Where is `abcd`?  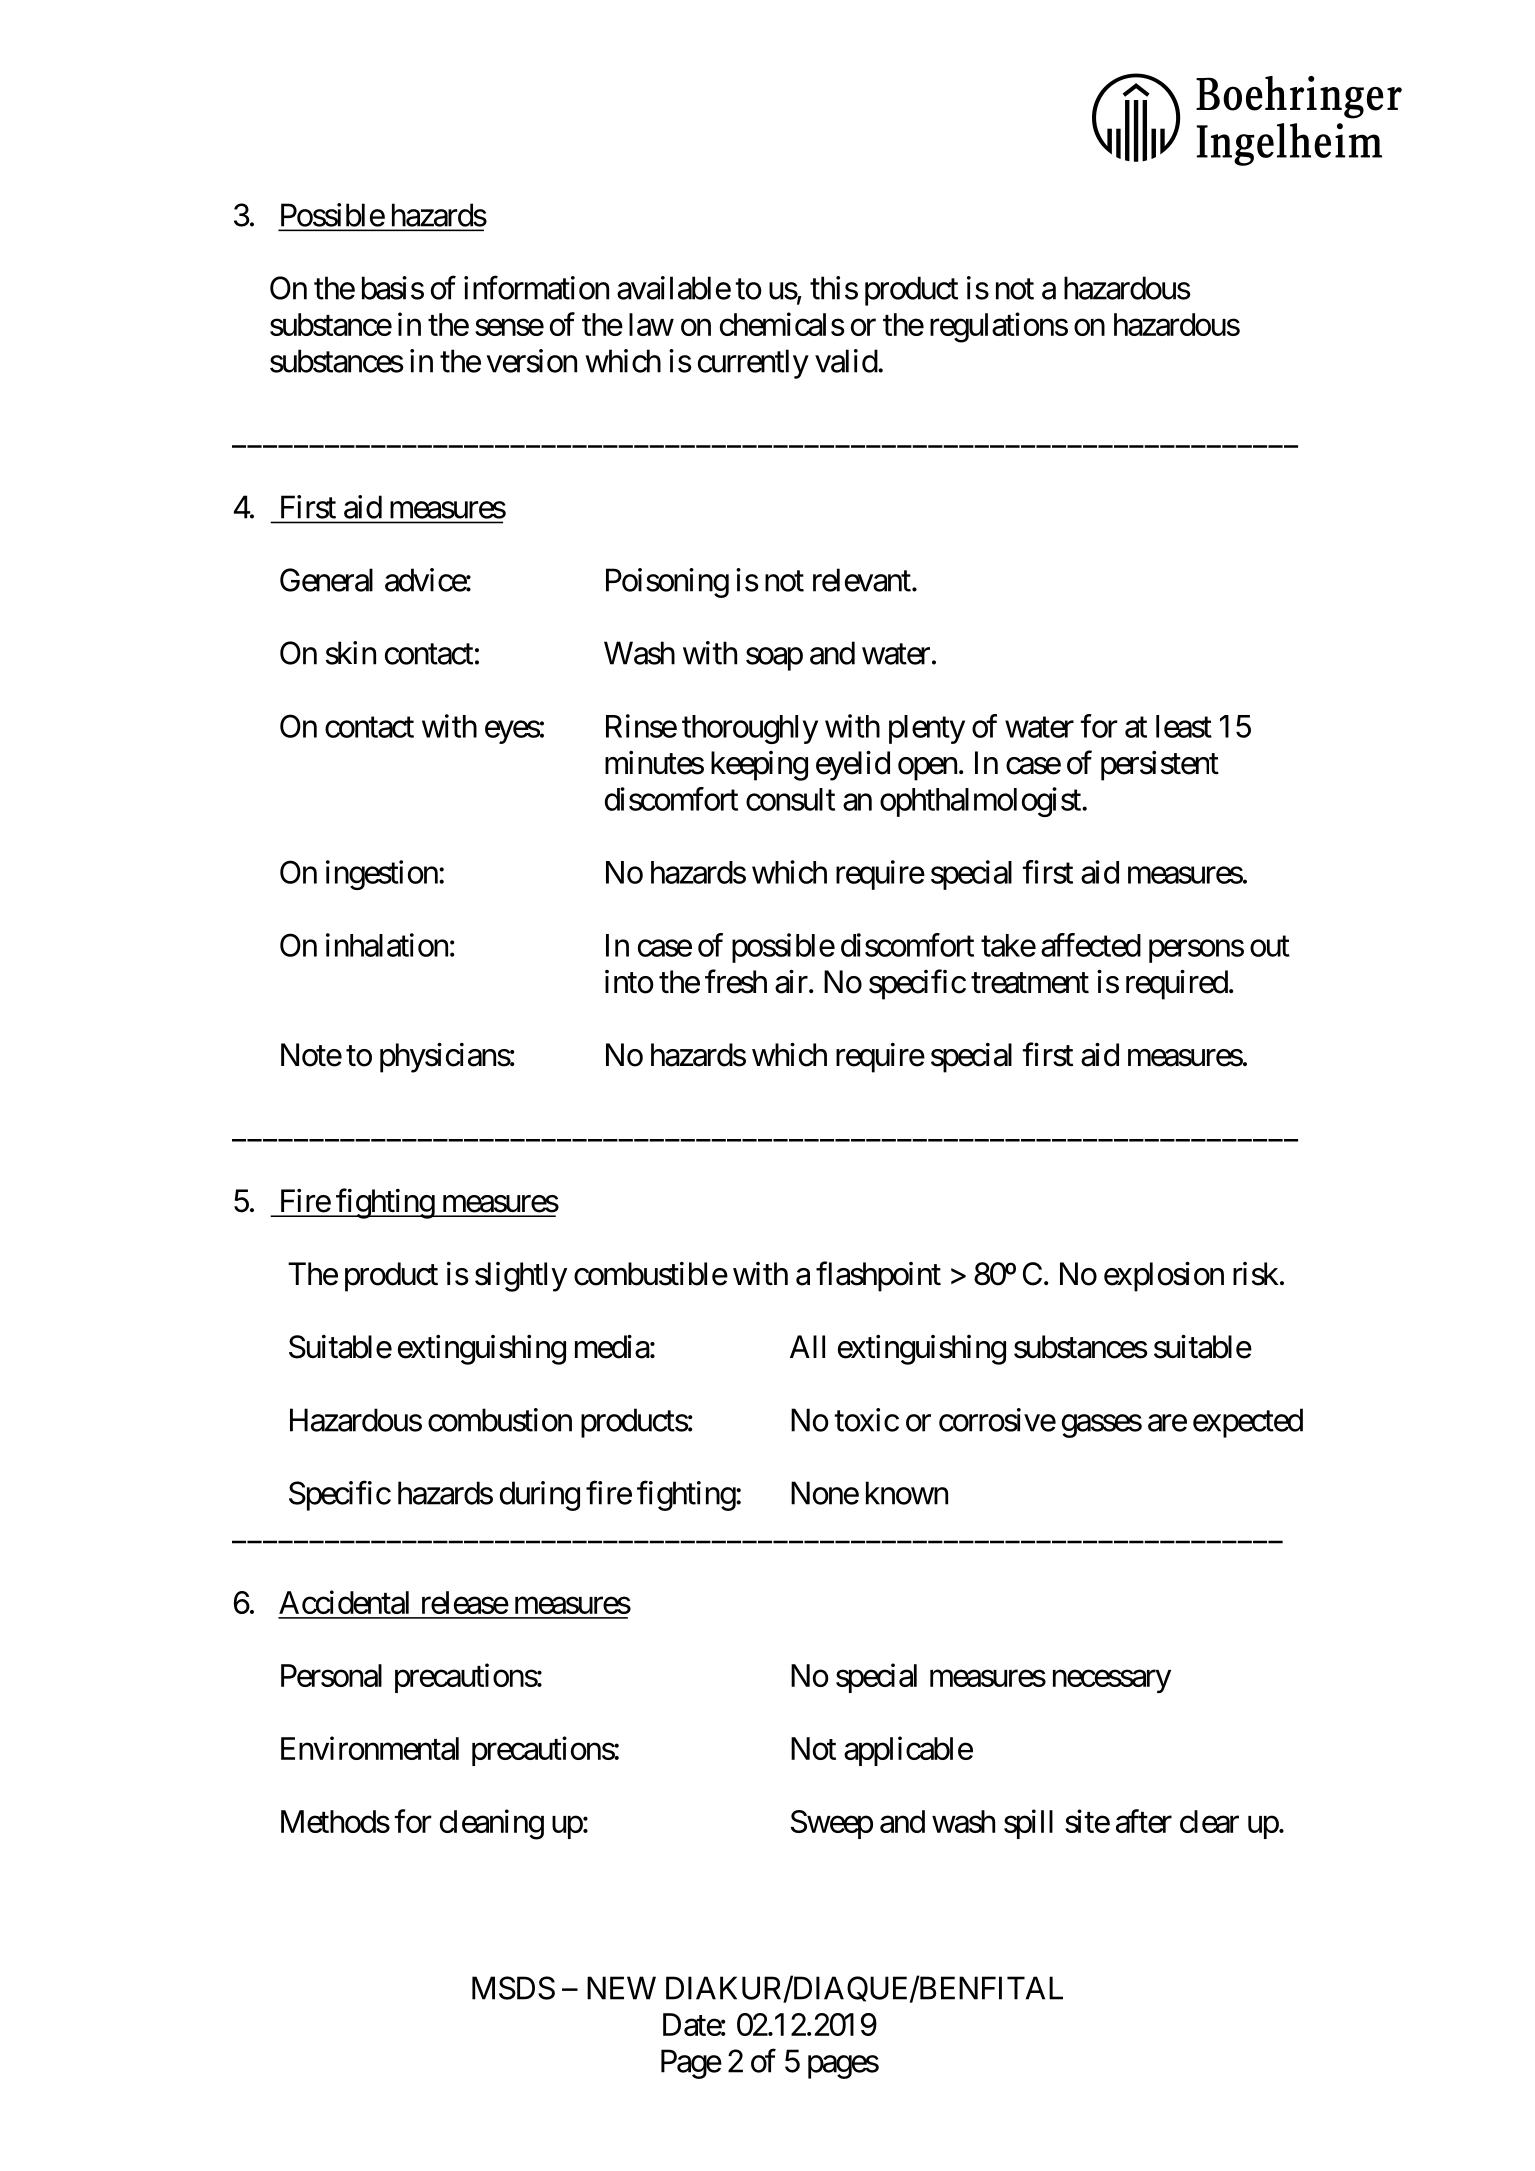
abcd is located at coordinates (1247, 119).
